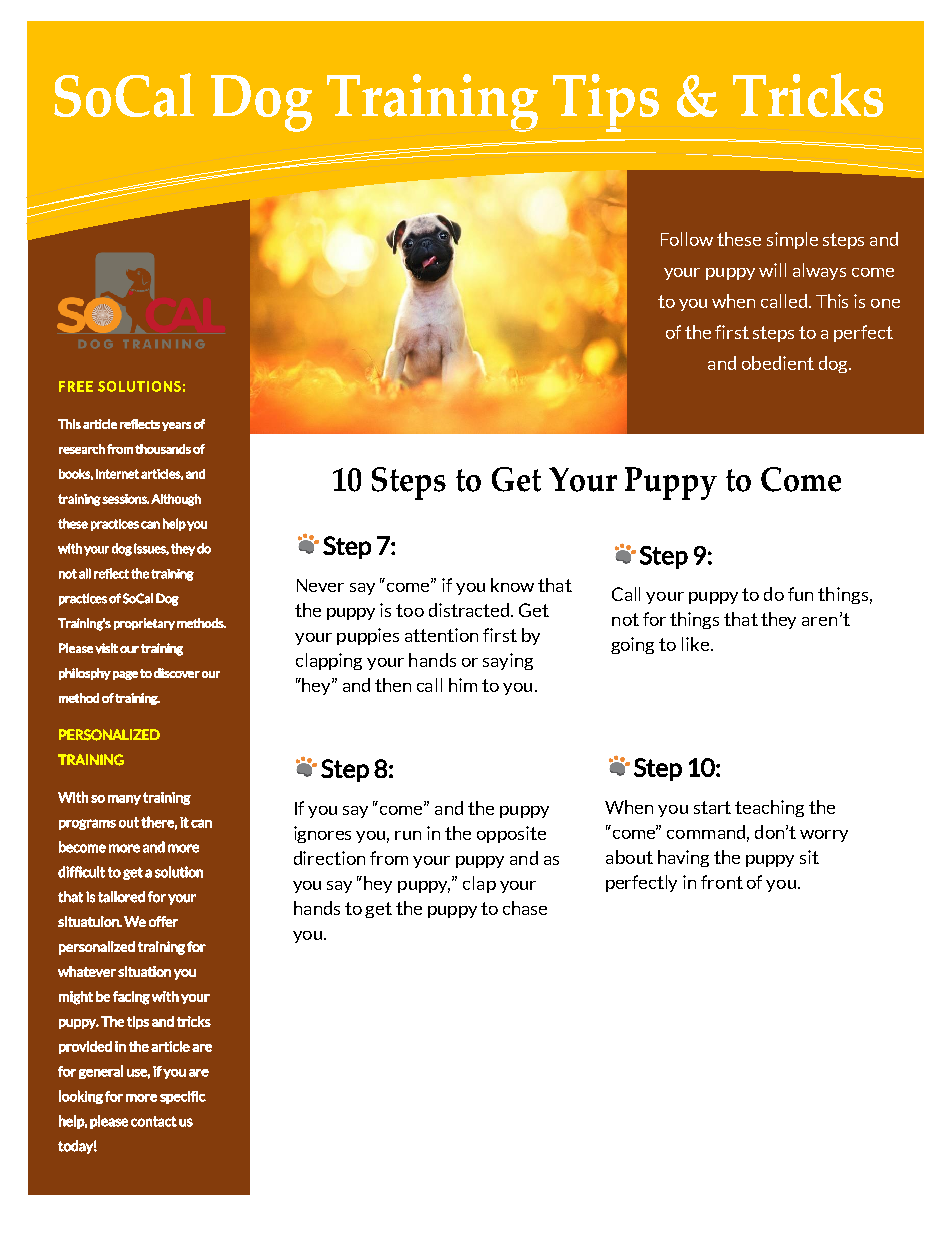 This screenshot has height=1233, width=952. Describe the element at coordinates (511, 834) in the screenshot. I see `opposite` at that location.
